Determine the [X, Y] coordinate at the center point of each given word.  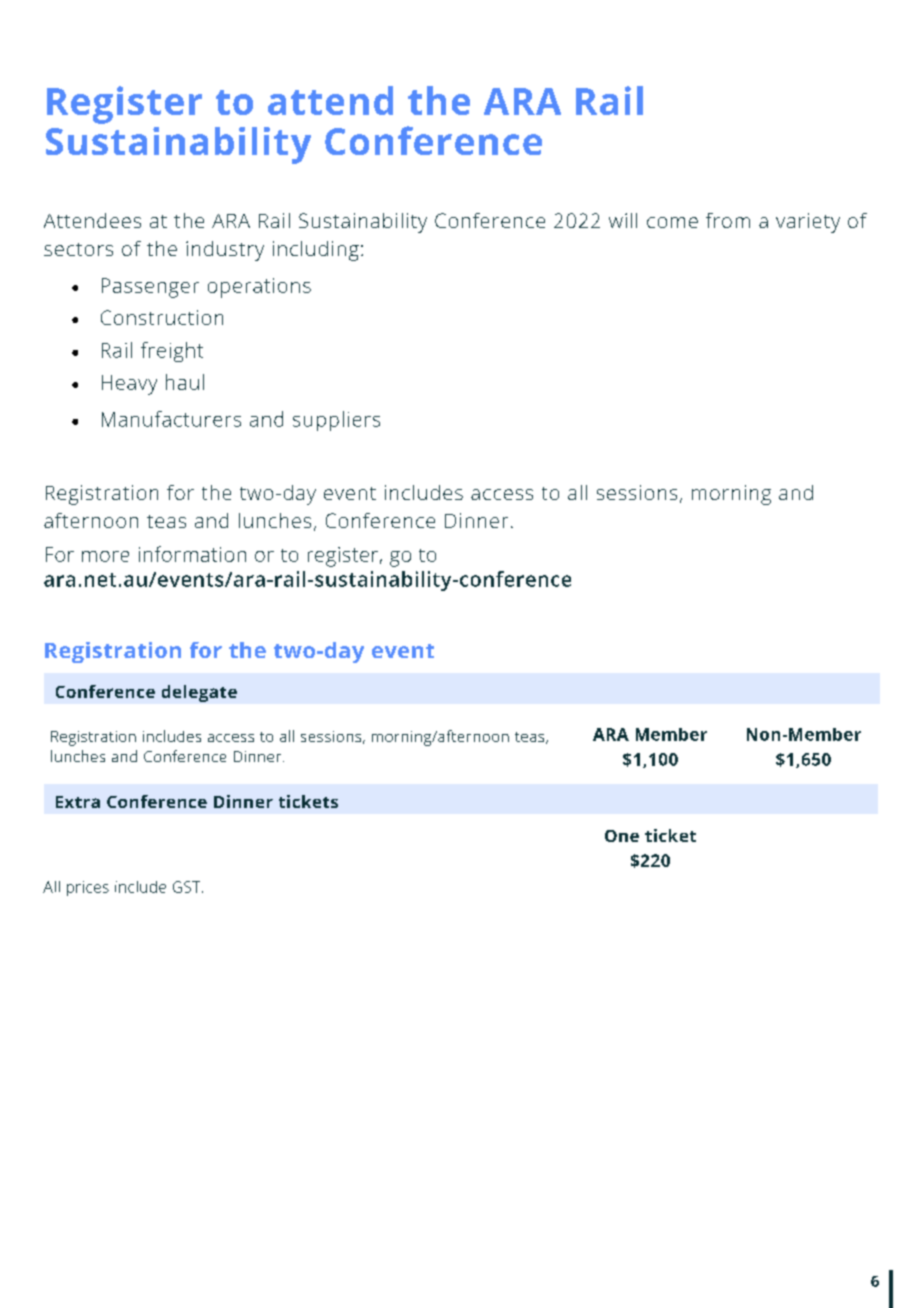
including [316, 251]
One [622, 836]
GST [188, 887]
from [728, 220]
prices [88, 888]
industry [225, 251]
